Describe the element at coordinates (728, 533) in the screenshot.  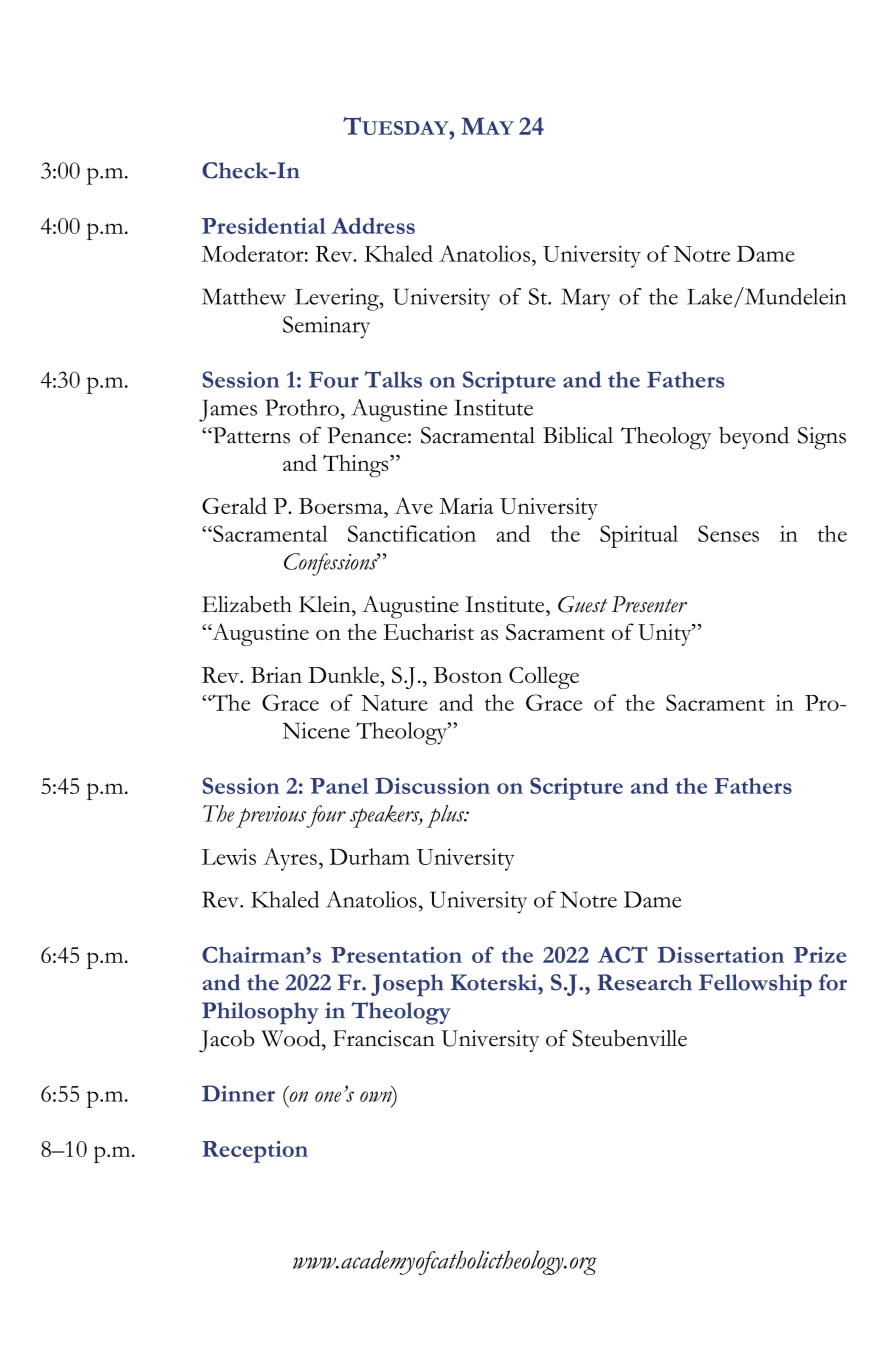
I see `Senses` at that location.
